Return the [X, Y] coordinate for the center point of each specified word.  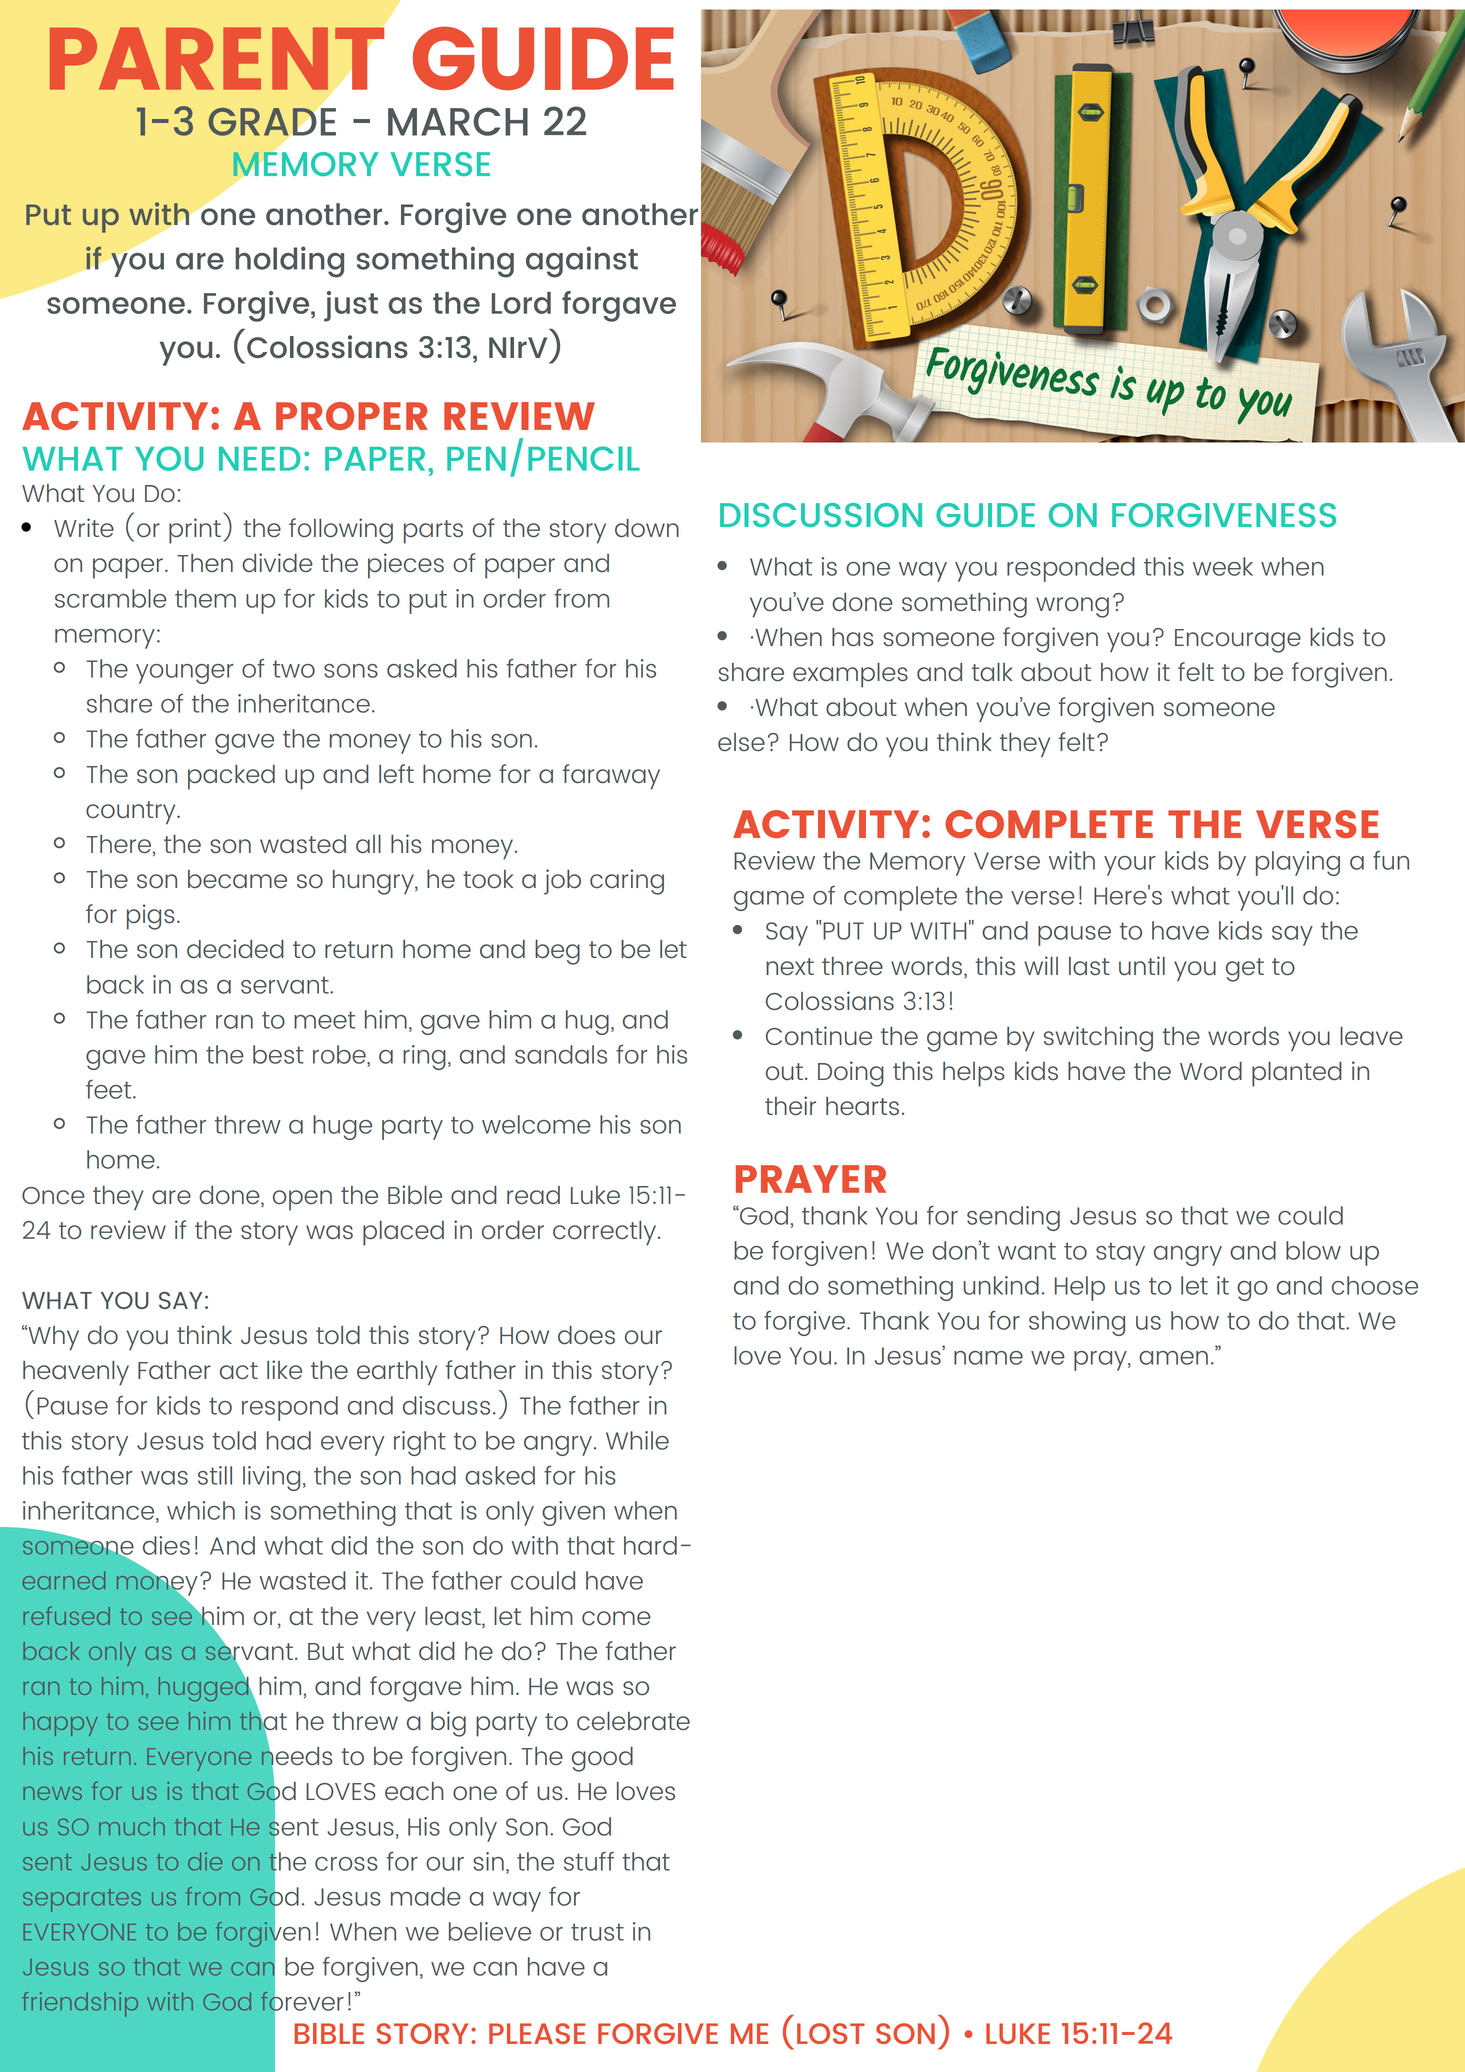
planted [1297, 1074]
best [278, 1054]
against [582, 262]
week [1223, 566]
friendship [80, 2004]
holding [289, 262]
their [790, 1106]
